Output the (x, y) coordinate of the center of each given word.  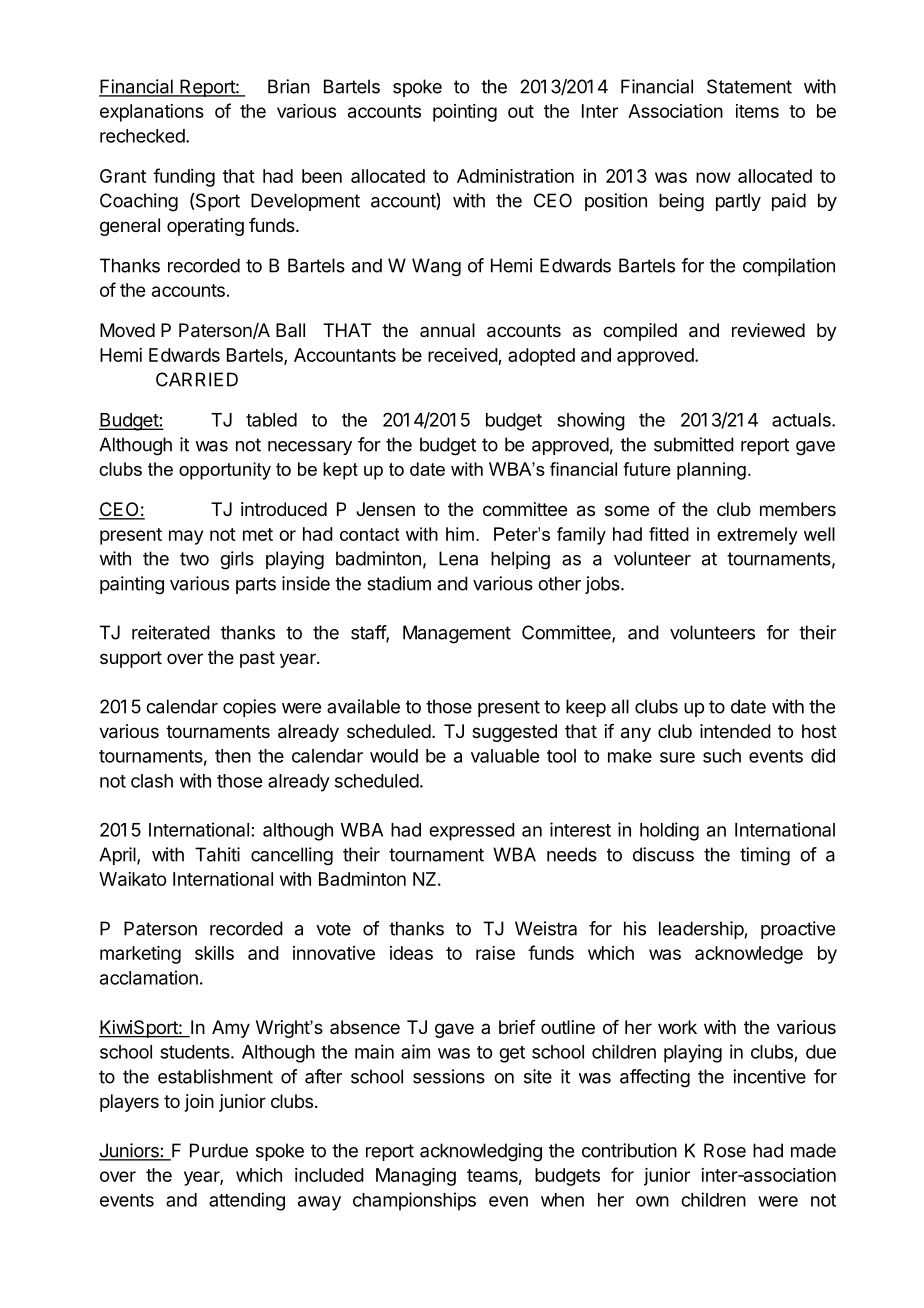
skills (214, 953)
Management (457, 634)
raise (495, 953)
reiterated (171, 632)
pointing (465, 113)
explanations (152, 113)
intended (735, 731)
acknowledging (481, 1152)
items (757, 111)
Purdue (219, 1150)
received (463, 355)
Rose (725, 1150)
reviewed (768, 330)
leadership (701, 930)
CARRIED (197, 379)
